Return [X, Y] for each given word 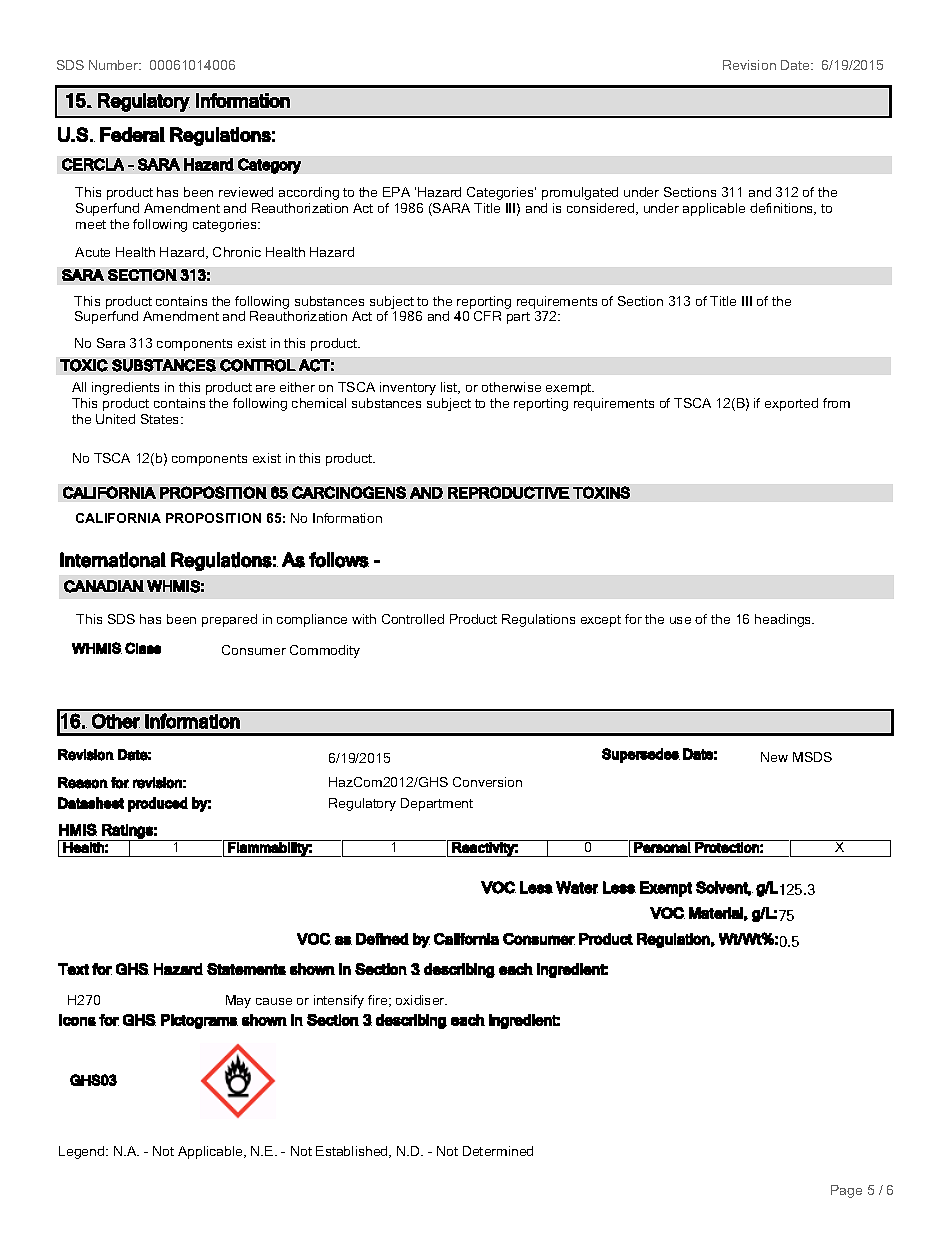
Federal [132, 134]
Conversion [487, 782]
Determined [498, 1151]
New [774, 757]
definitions [783, 209]
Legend [83, 1152]
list [450, 388]
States [161, 419]
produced [158, 804]
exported [791, 404]
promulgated [580, 193]
